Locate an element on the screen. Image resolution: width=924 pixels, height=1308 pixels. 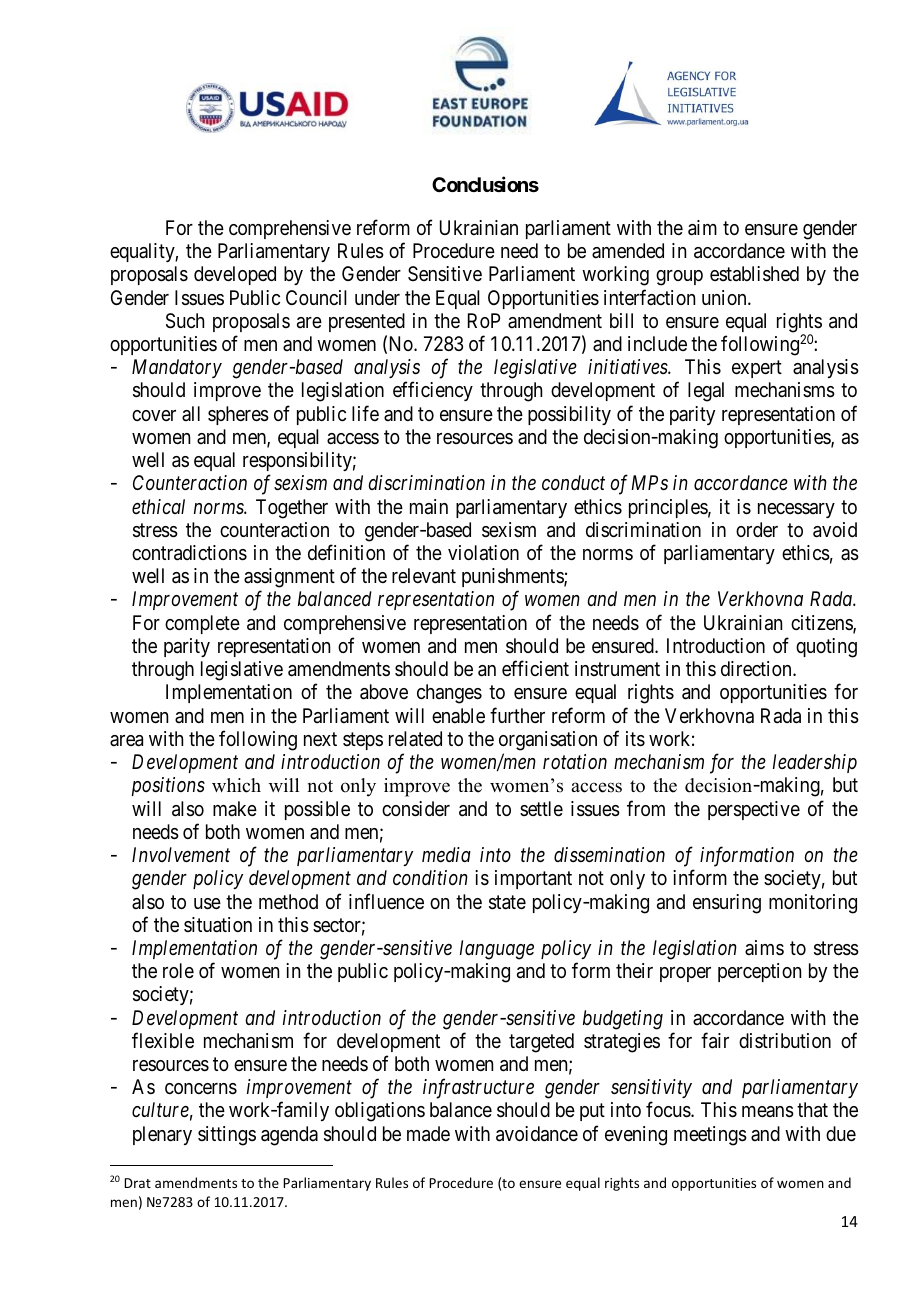
developed is located at coordinates (235, 275).
